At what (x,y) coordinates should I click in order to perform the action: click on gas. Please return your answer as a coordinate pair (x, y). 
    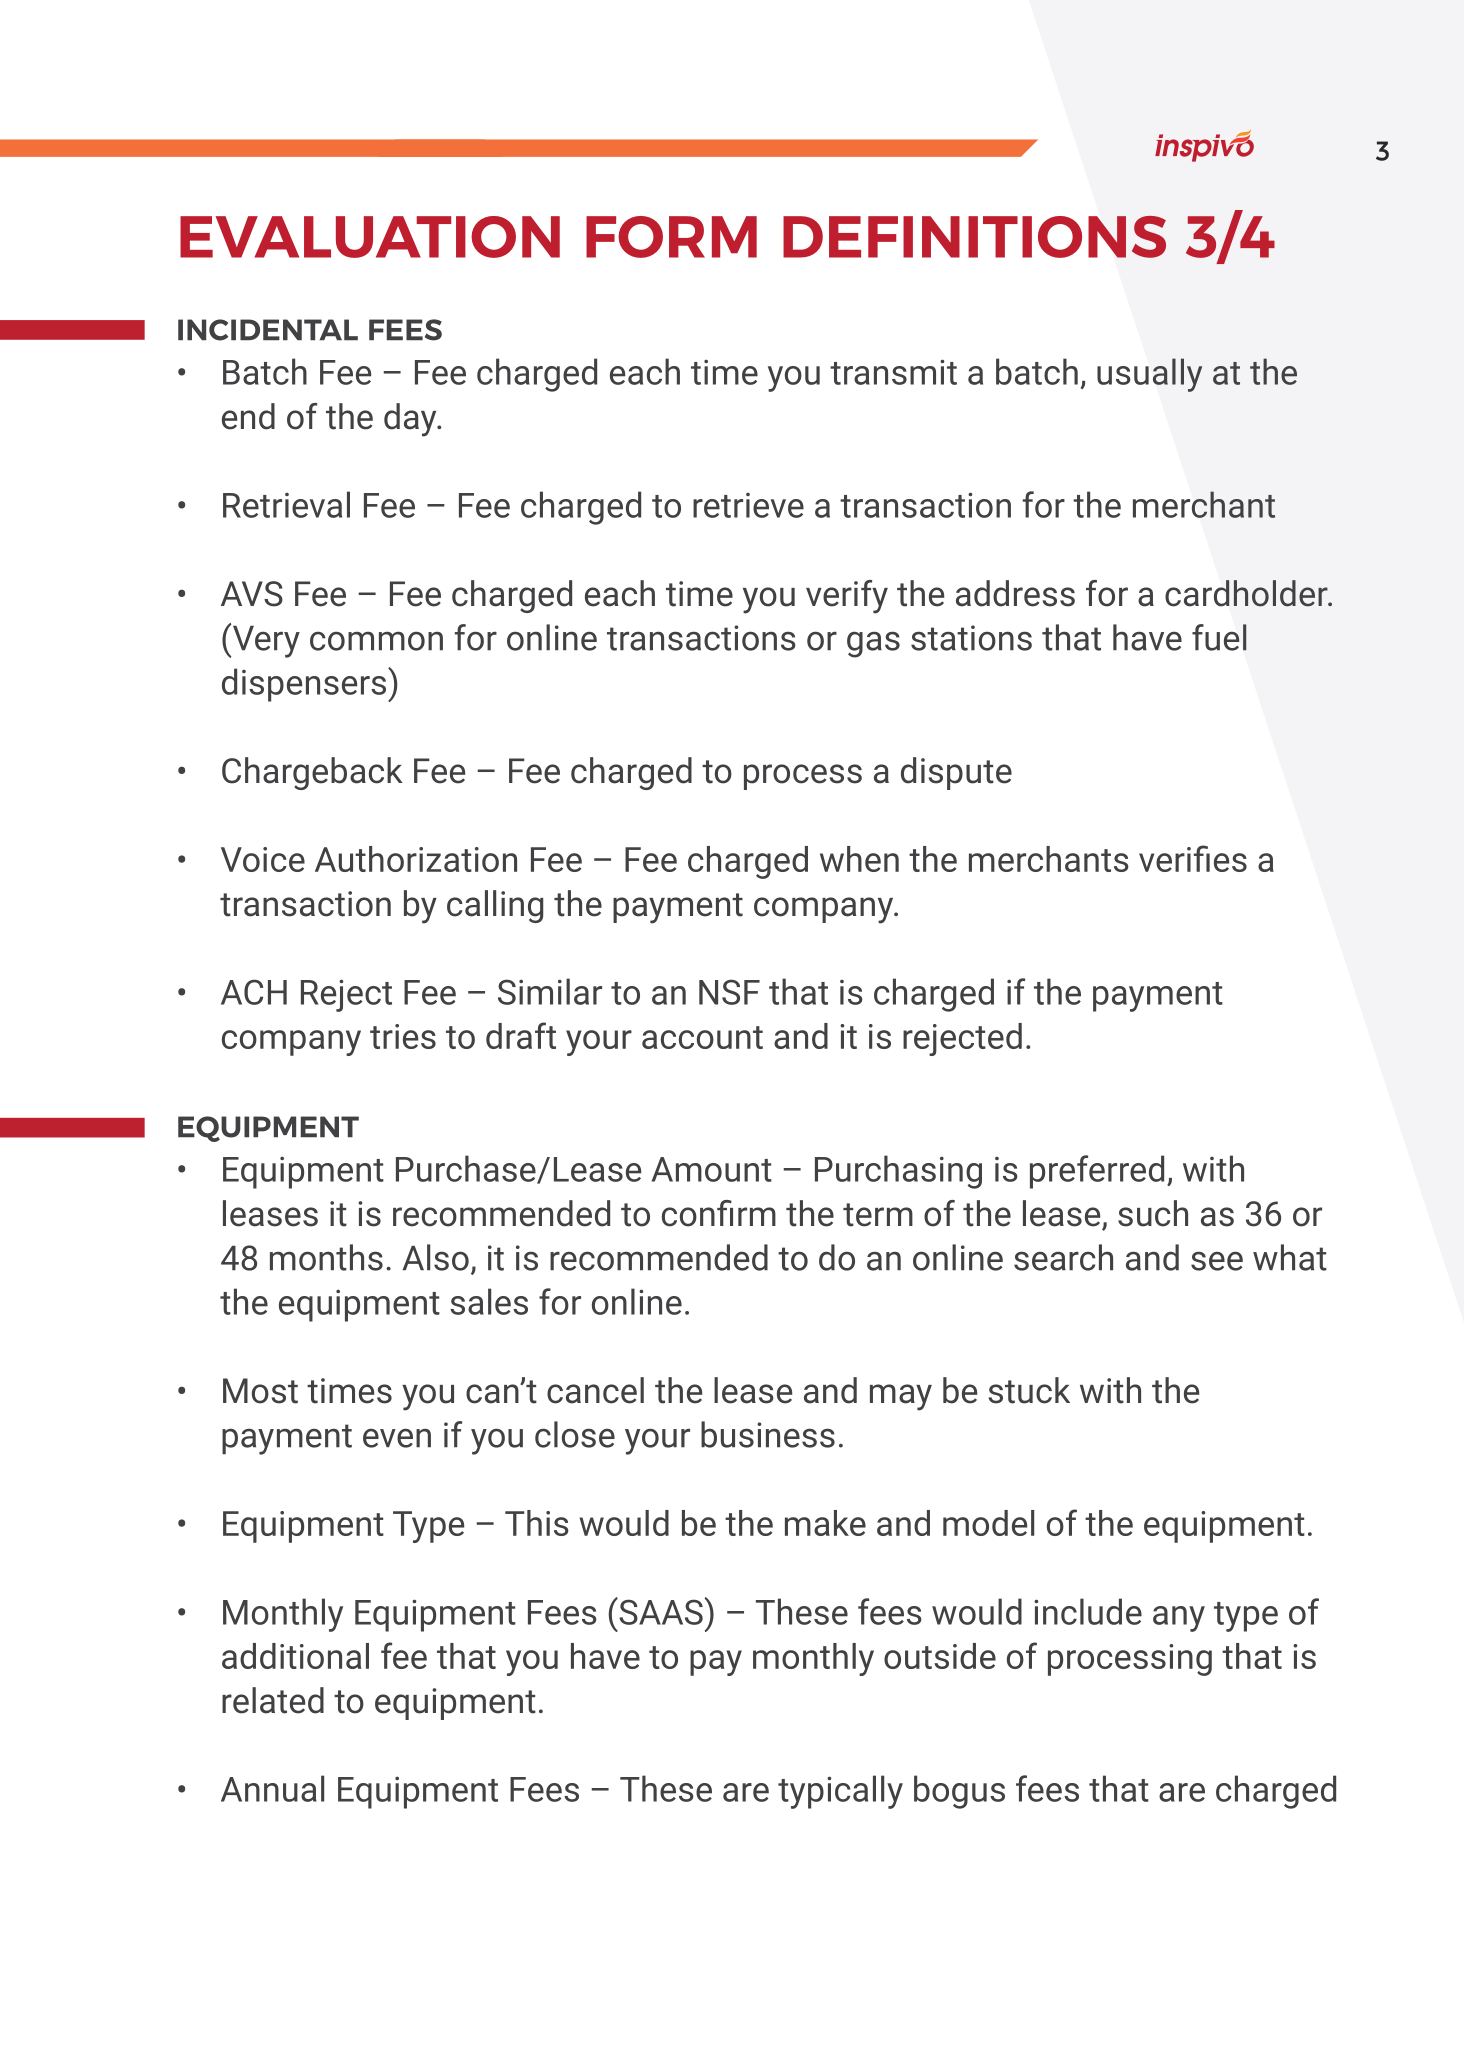
    Looking at the image, I should click on (873, 644).
